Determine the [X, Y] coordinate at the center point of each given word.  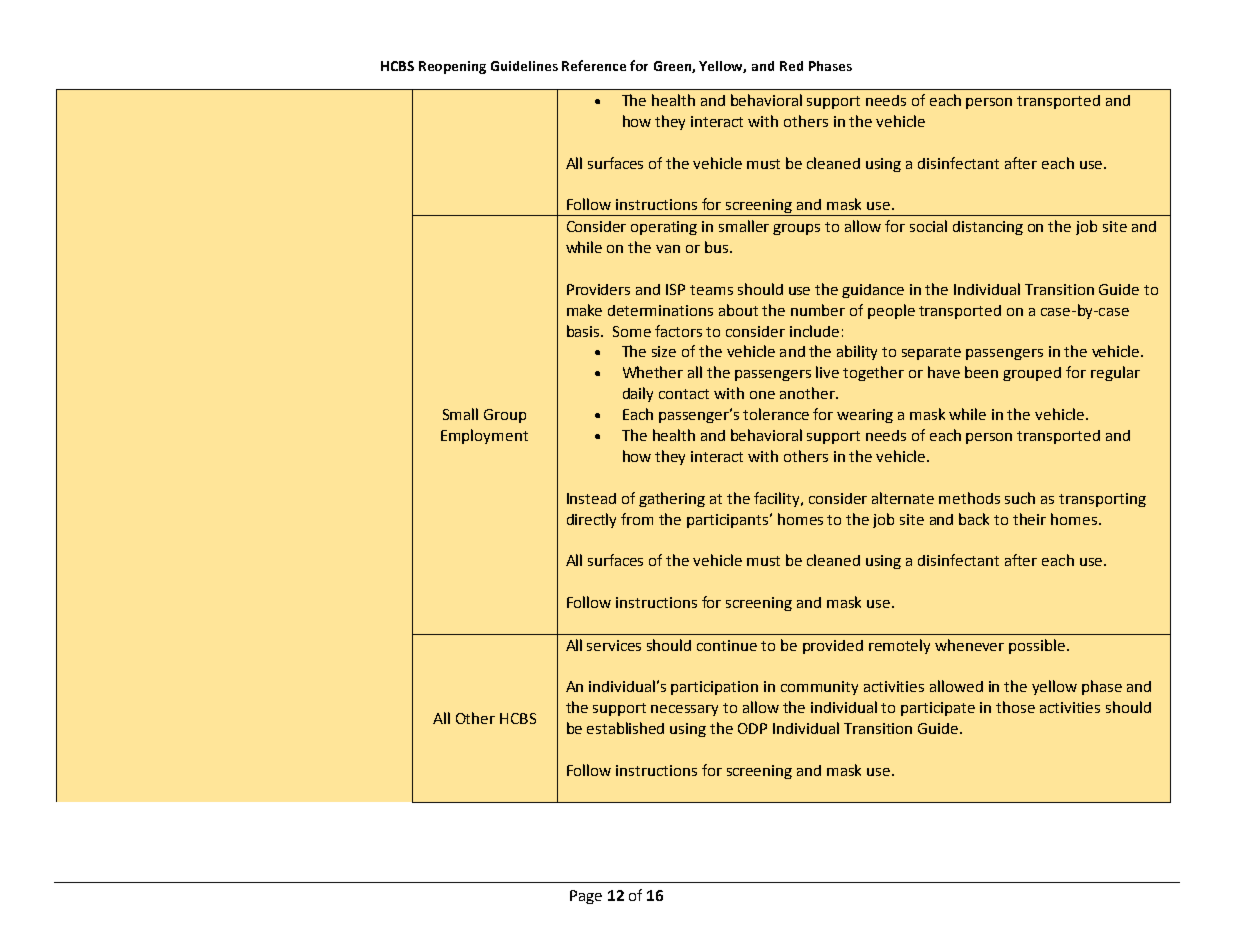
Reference [594, 65]
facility [778, 499]
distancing [988, 228]
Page [586, 897]
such [1020, 498]
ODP [752, 728]
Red [791, 66]
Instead [591, 498]
